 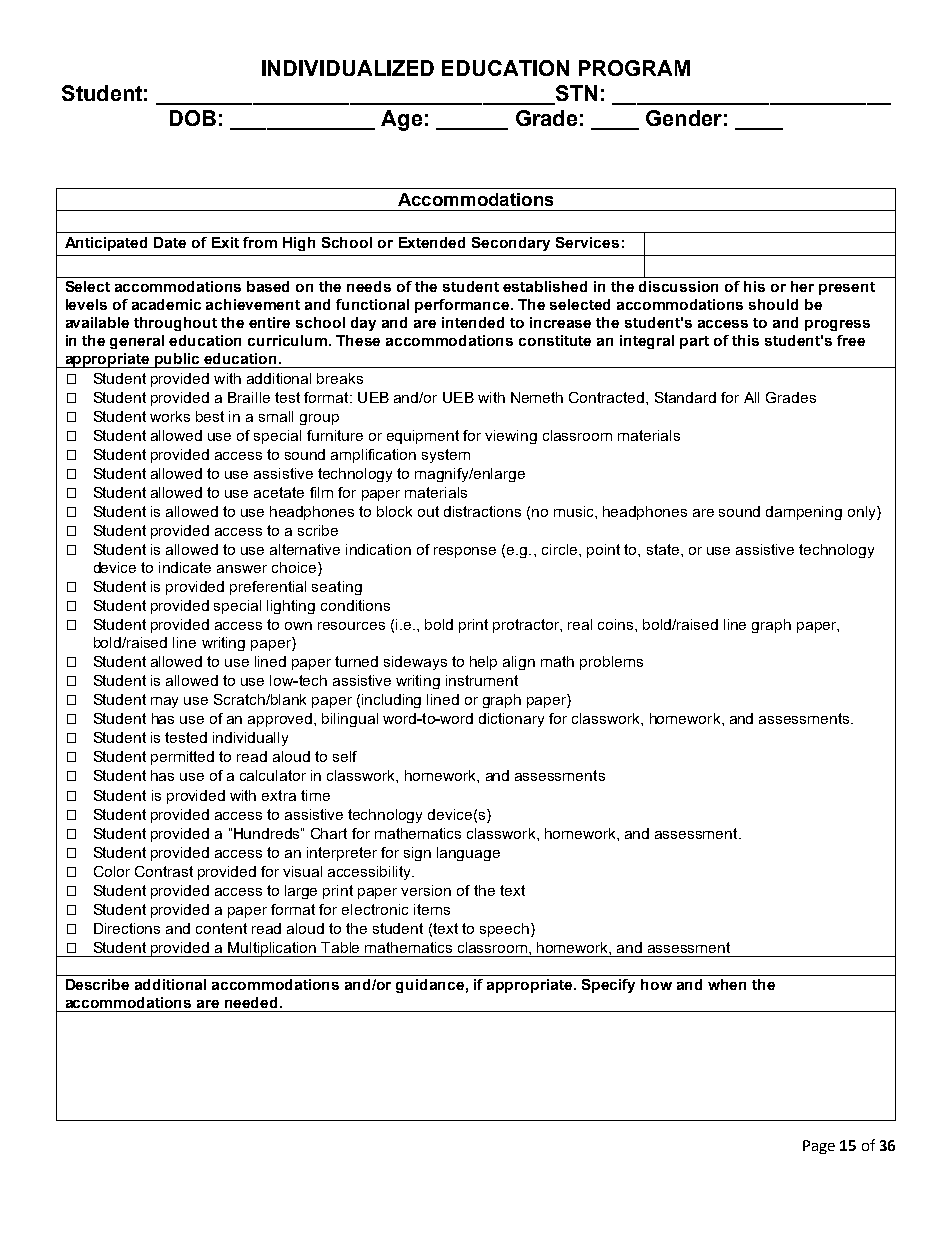 I want to click on Gender, so click(x=684, y=118).
